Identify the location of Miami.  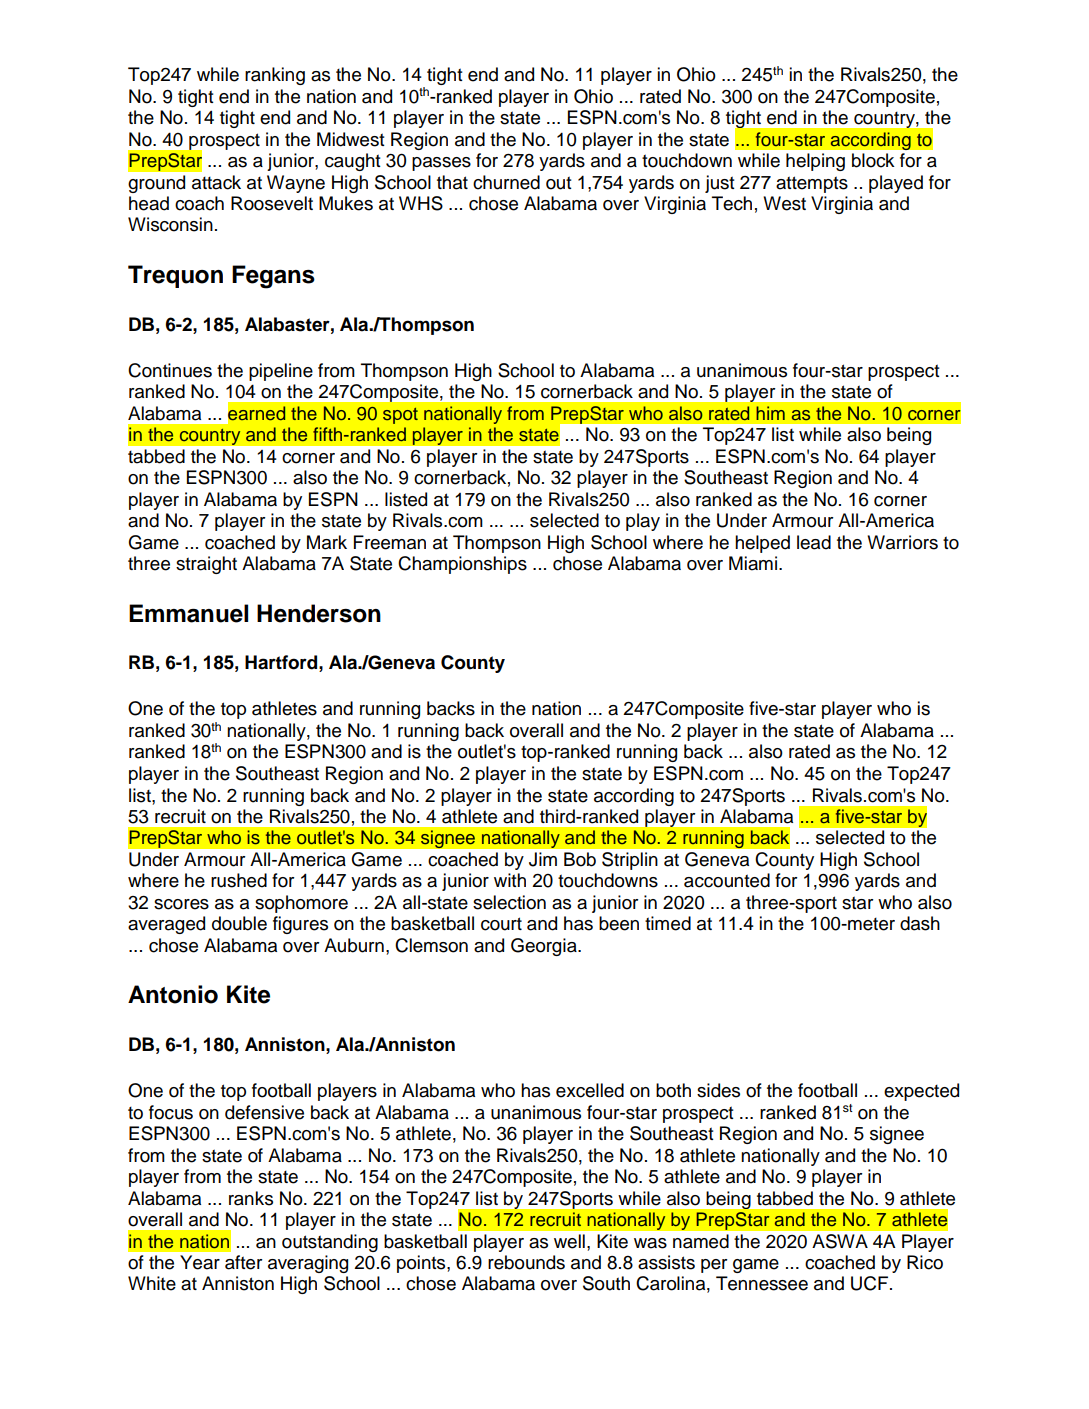
(753, 563).
